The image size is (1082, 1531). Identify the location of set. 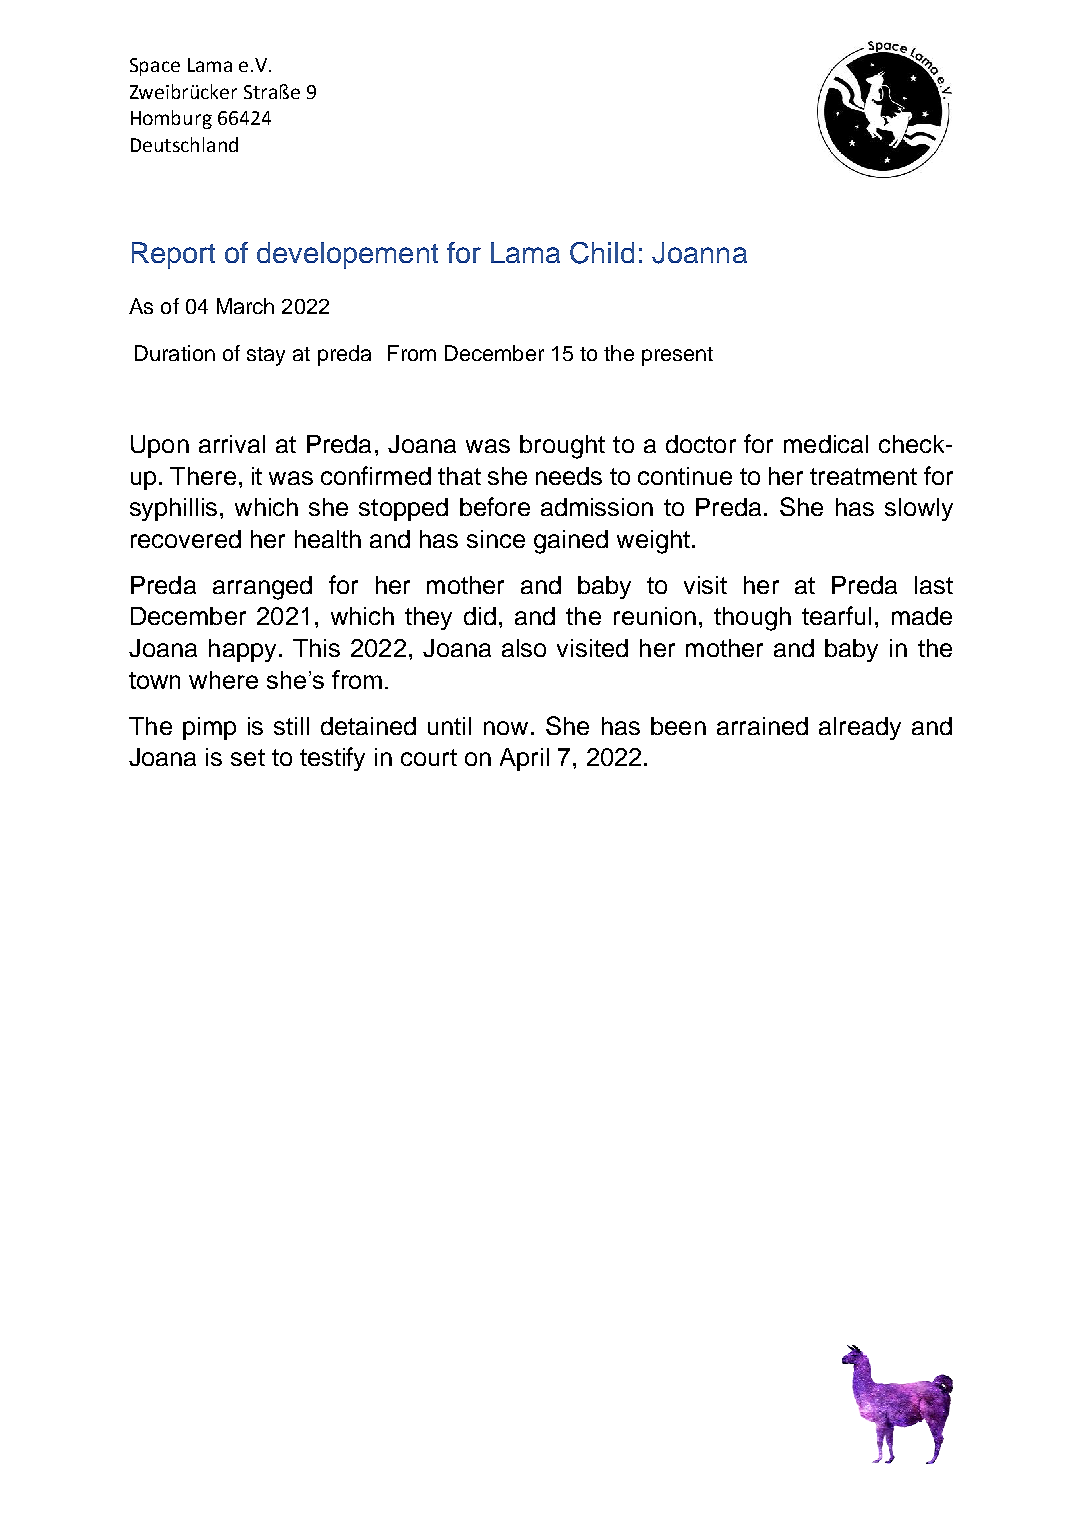
(248, 757).
